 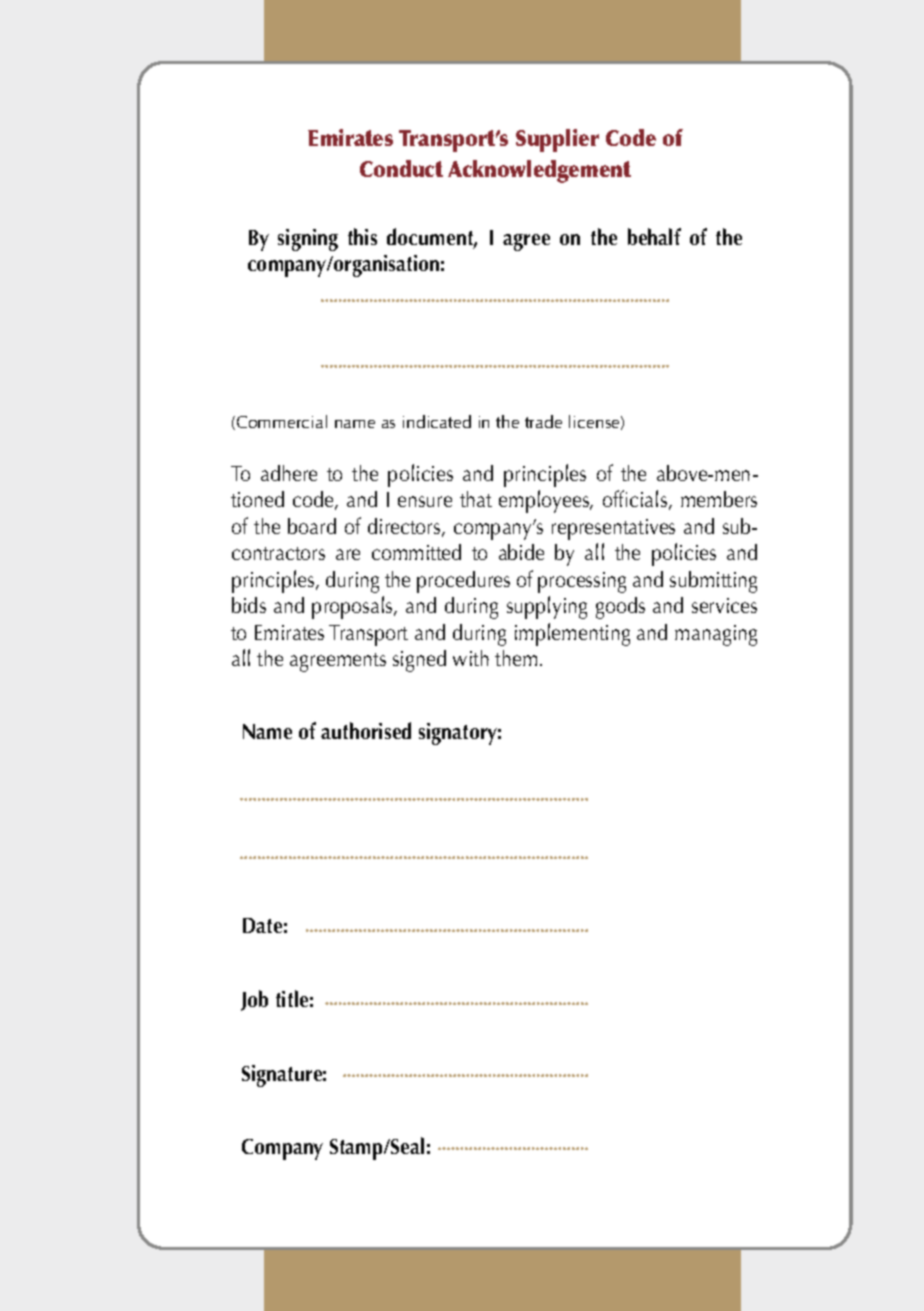 I want to click on behalf, so click(x=654, y=236).
